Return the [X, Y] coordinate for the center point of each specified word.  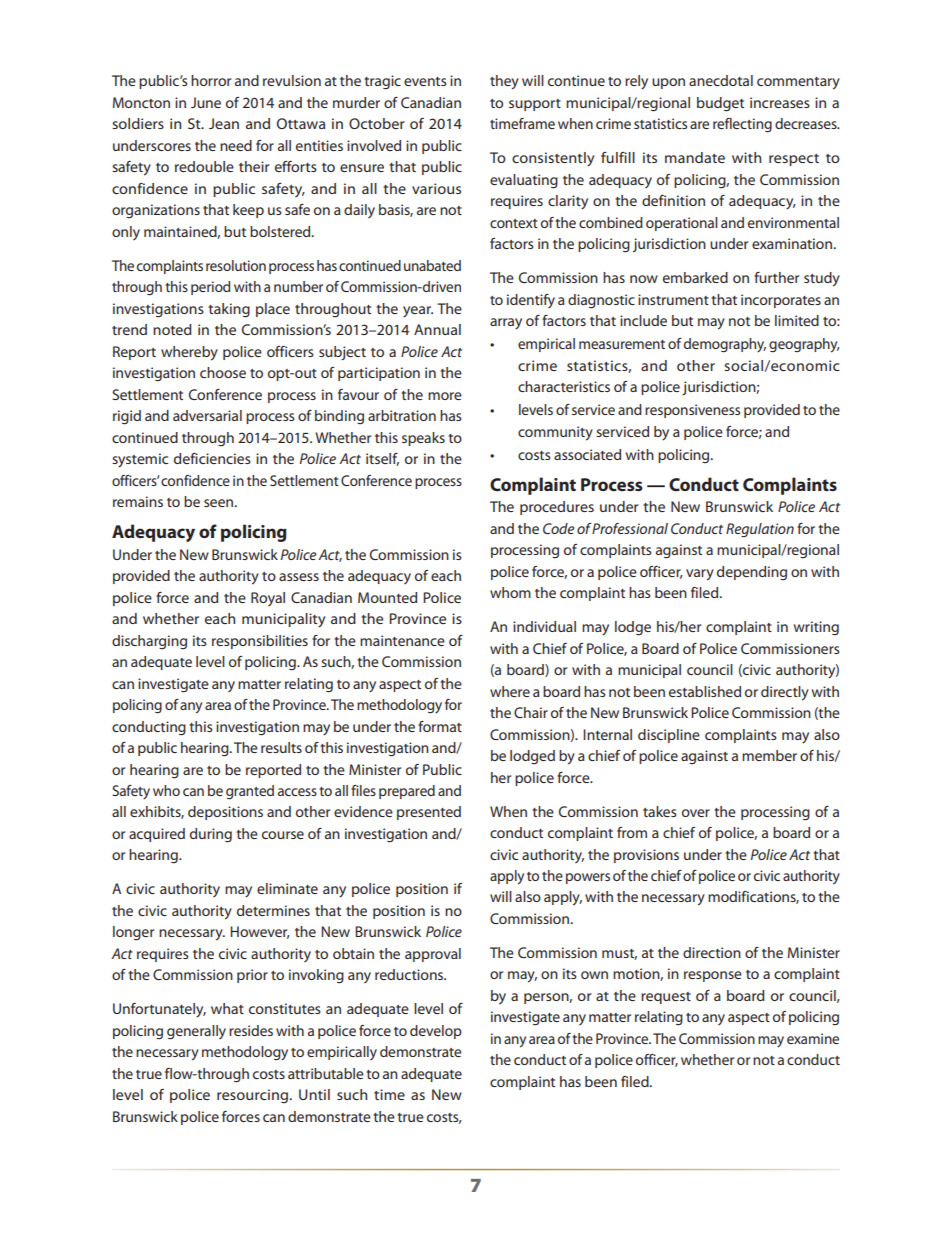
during [211, 835]
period [210, 288]
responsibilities [260, 642]
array [506, 324]
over [696, 813]
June [206, 102]
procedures [557, 508]
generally [196, 1032]
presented [429, 813]
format [440, 726]
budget [720, 104]
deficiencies [212, 458]
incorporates [781, 301]
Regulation [760, 530]
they [504, 82]
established [705, 691]
